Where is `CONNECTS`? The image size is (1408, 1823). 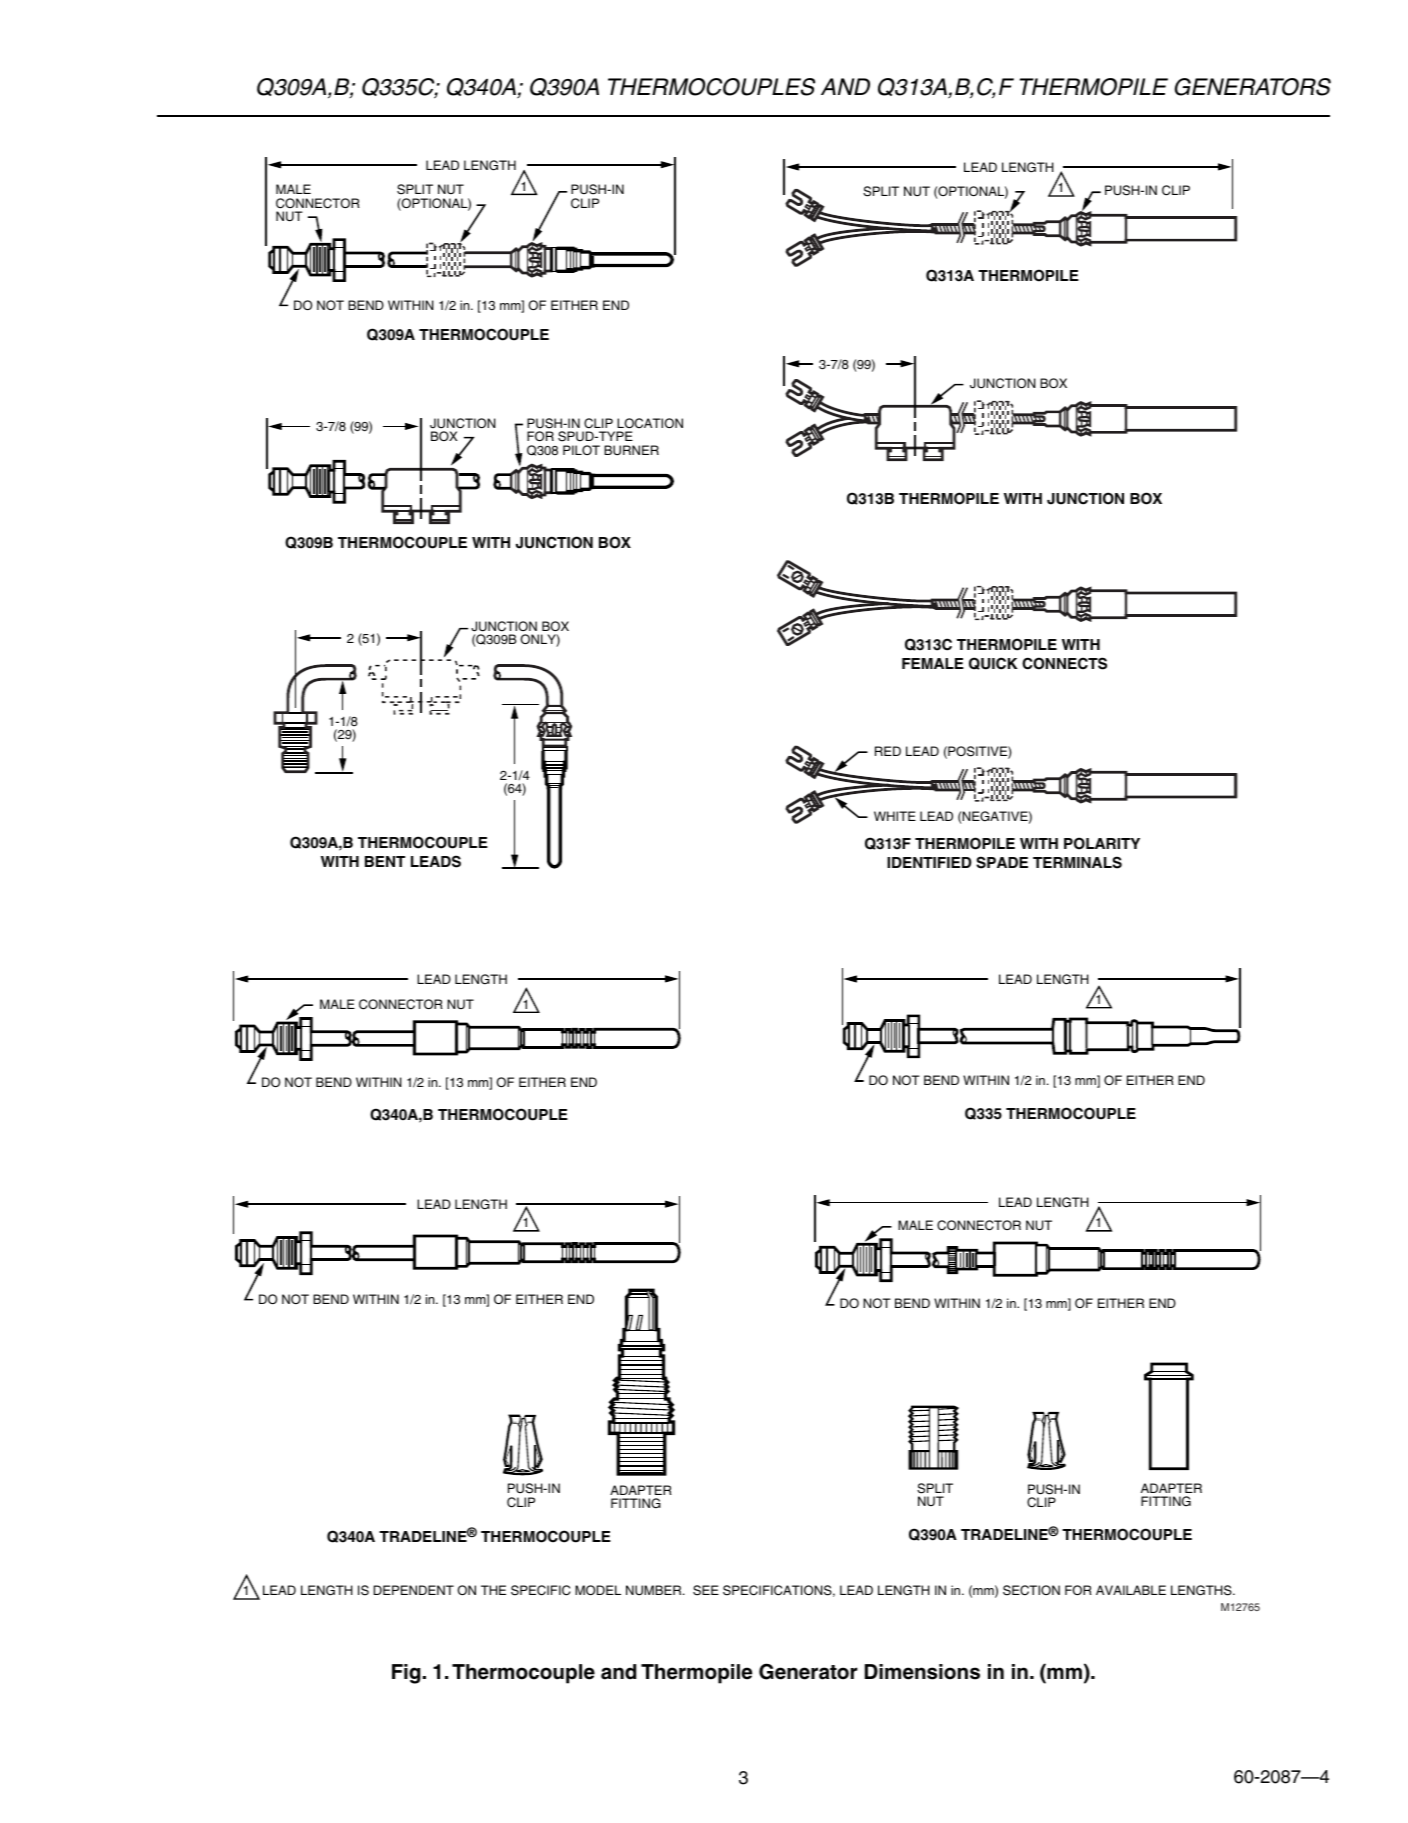 CONNECTS is located at coordinates (1064, 663).
